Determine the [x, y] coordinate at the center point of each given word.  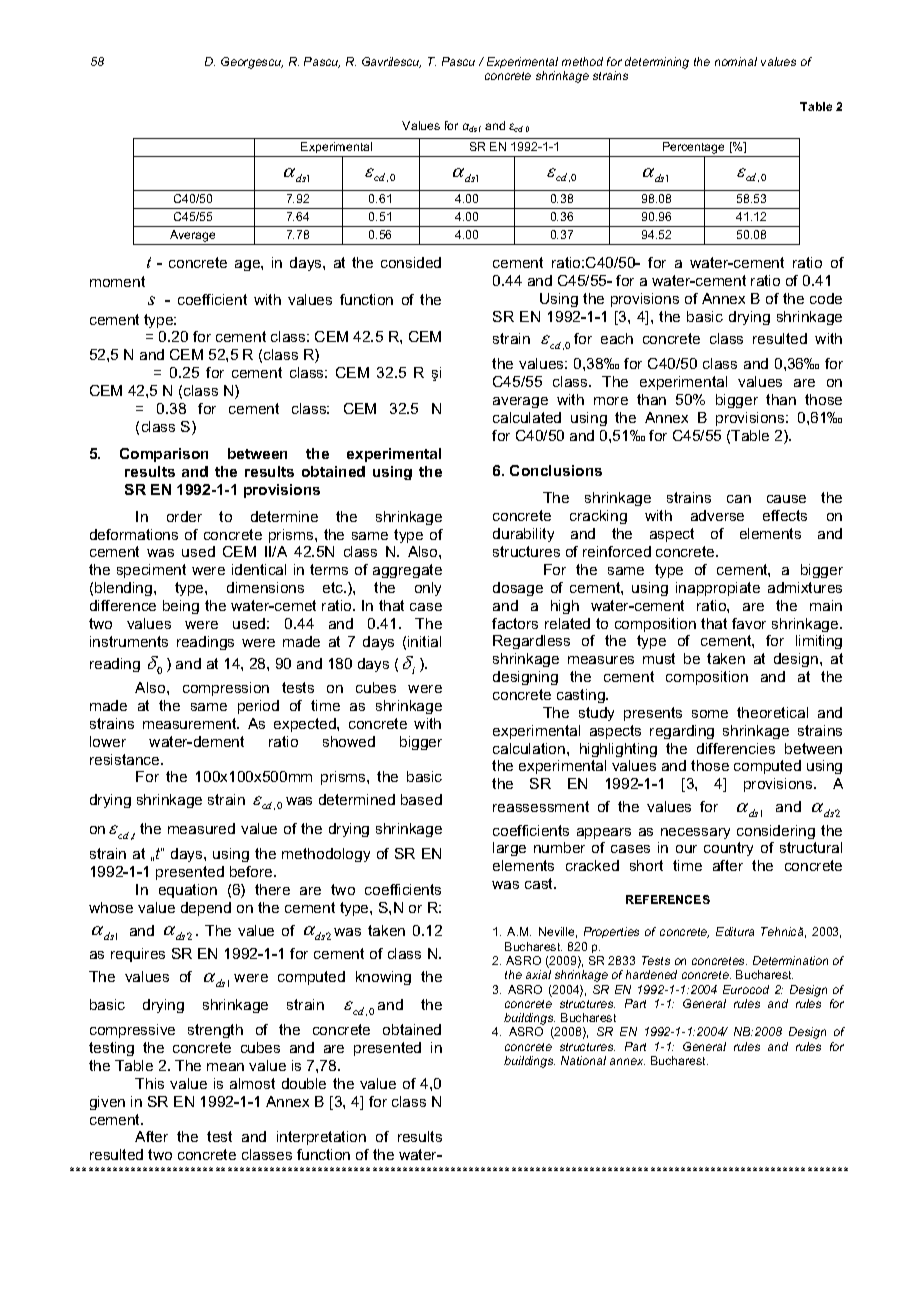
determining [657, 63]
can [739, 499]
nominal [736, 61]
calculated [527, 417]
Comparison [164, 455]
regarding [682, 732]
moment [117, 281]
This [149, 1083]
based [421, 799]
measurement [191, 723]
